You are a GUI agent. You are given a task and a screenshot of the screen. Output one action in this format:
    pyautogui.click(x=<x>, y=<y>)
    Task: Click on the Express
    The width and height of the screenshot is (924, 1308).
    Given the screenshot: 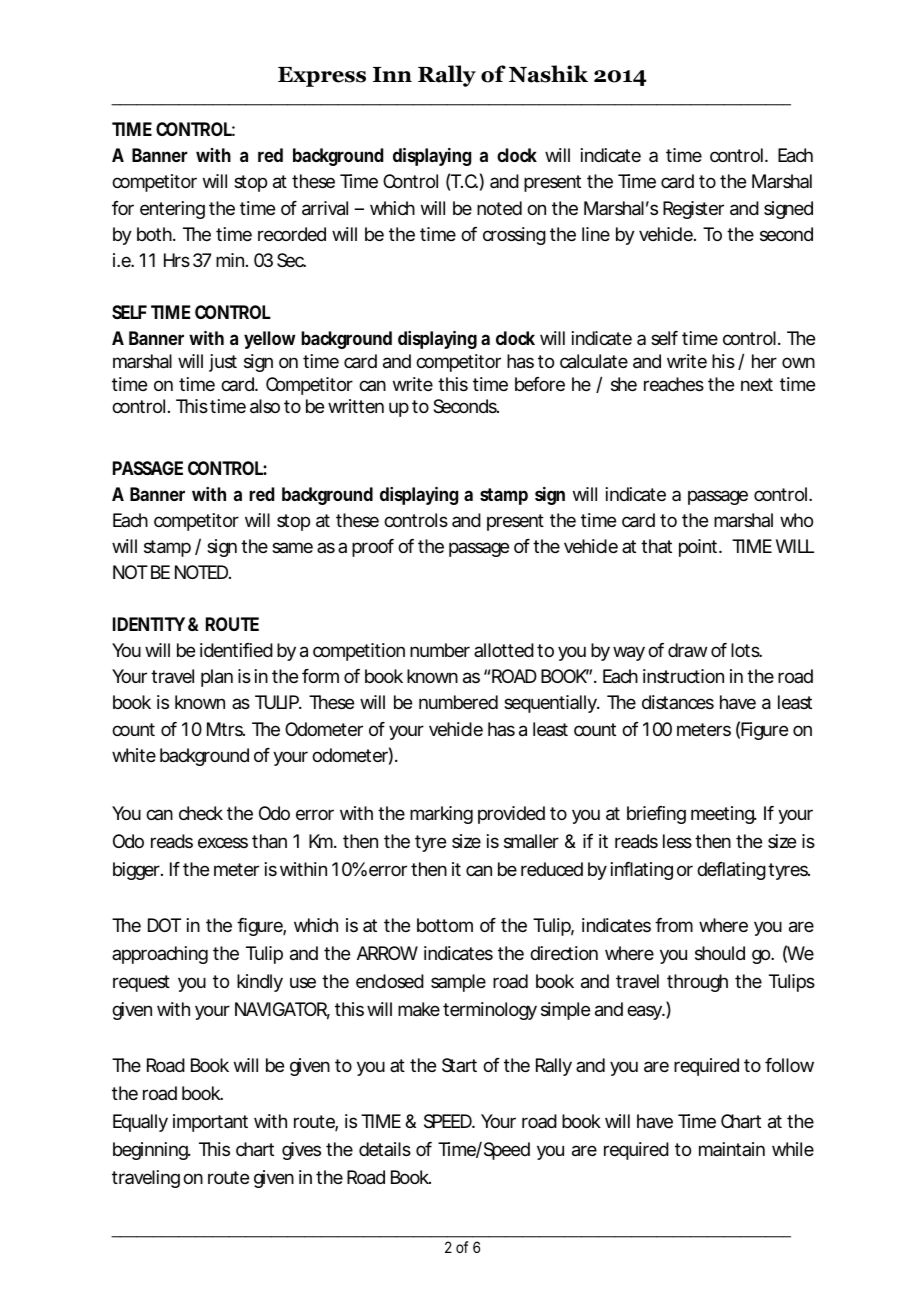 What is the action you would take?
    pyautogui.click(x=322, y=77)
